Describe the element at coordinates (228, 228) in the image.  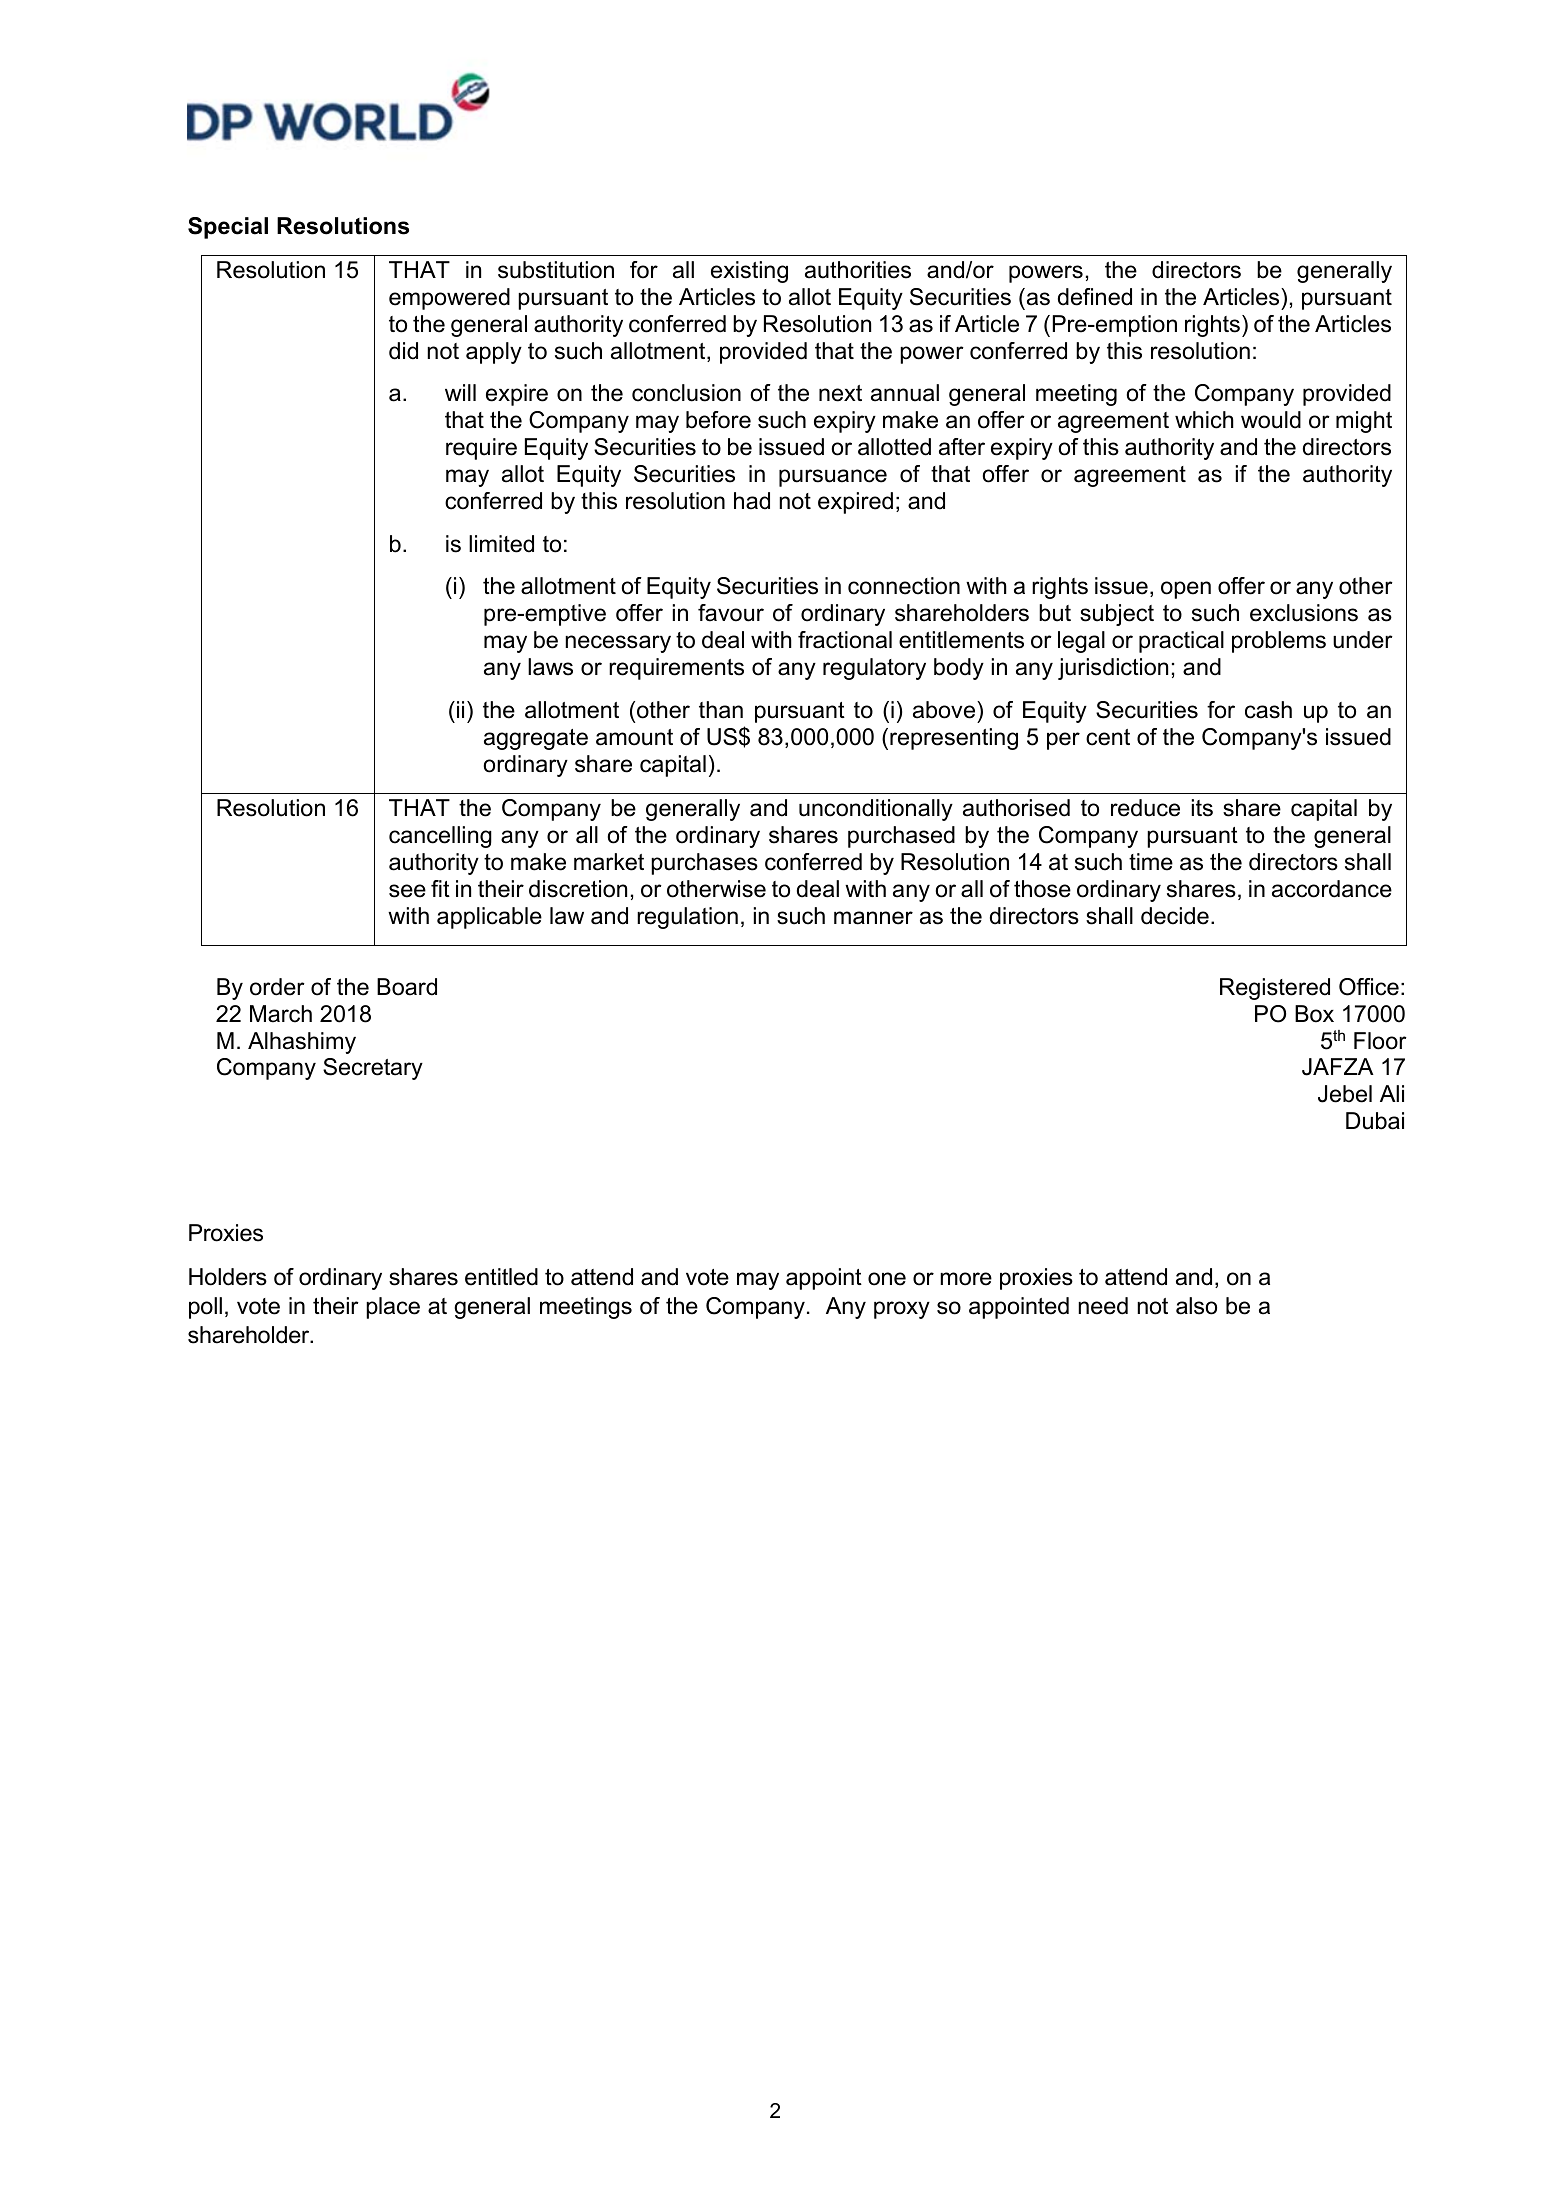
I see `Special` at that location.
